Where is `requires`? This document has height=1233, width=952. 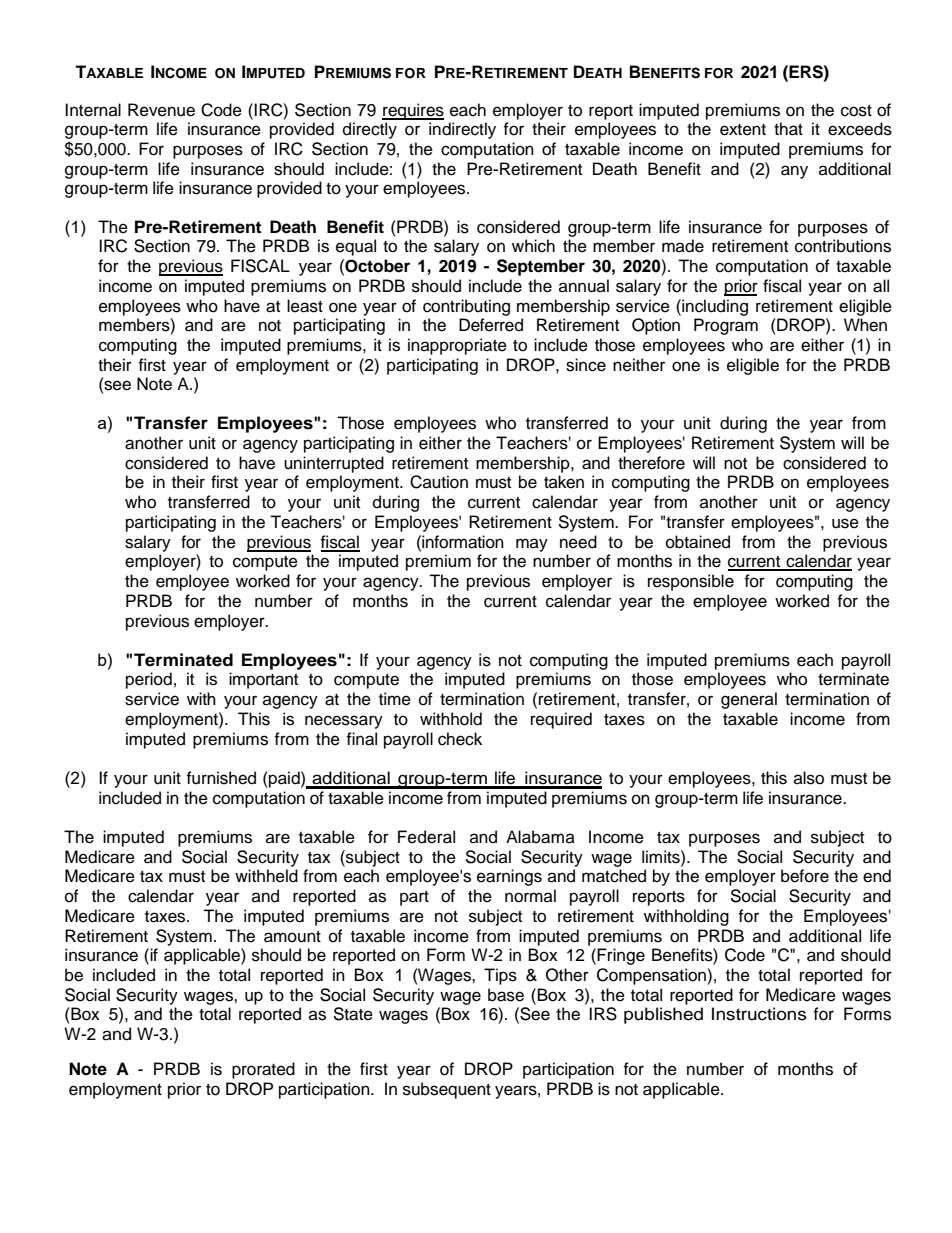 requires is located at coordinates (413, 111).
